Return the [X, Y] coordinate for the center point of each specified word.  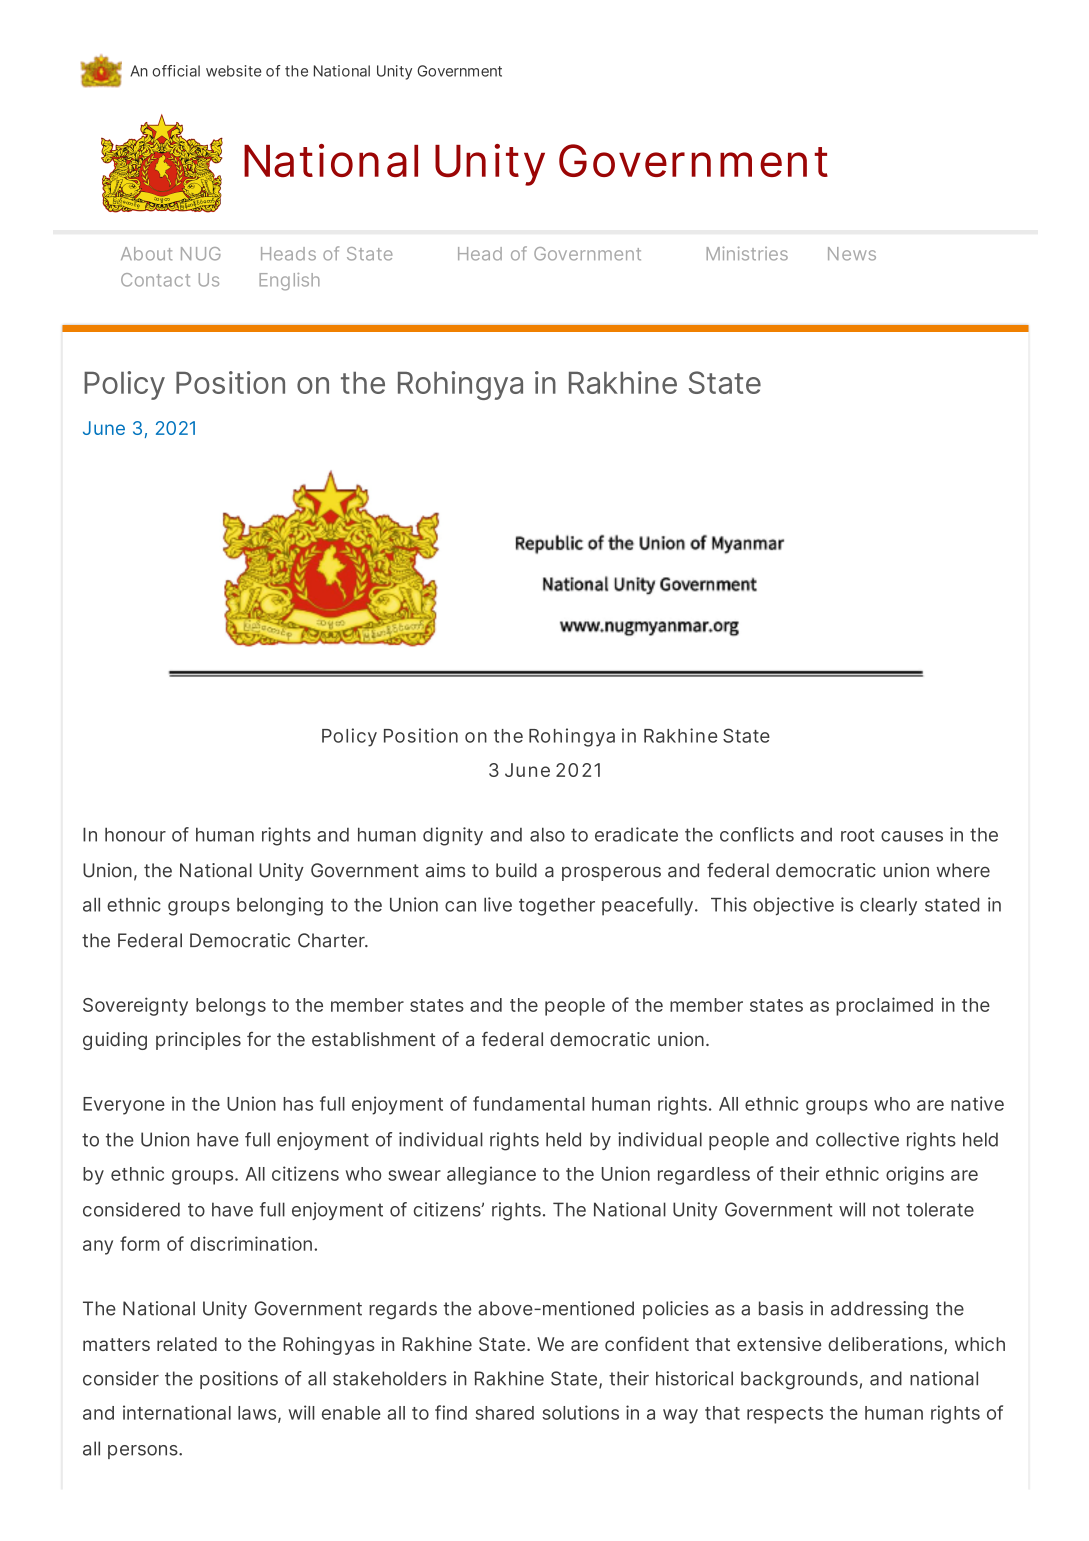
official [176, 71]
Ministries [747, 253]
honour [135, 834]
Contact [155, 280]
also [547, 834]
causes [912, 836]
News [852, 254]
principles [198, 1041]
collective [857, 1139]
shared [504, 1413]
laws [258, 1414]
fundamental [529, 1103]
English [289, 282]
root [857, 835]
